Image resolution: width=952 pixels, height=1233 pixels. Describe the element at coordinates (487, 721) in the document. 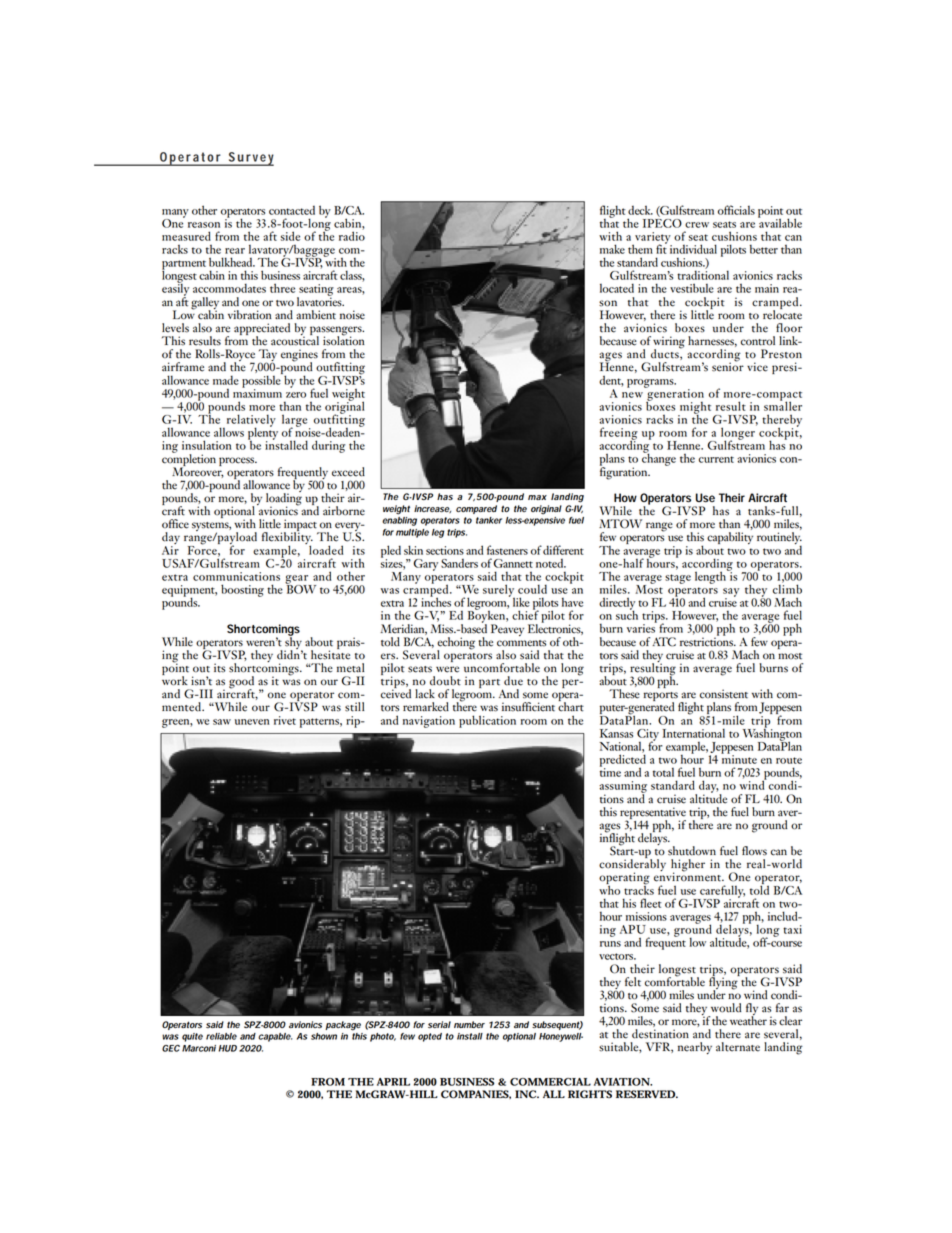

I see `publication` at that location.
